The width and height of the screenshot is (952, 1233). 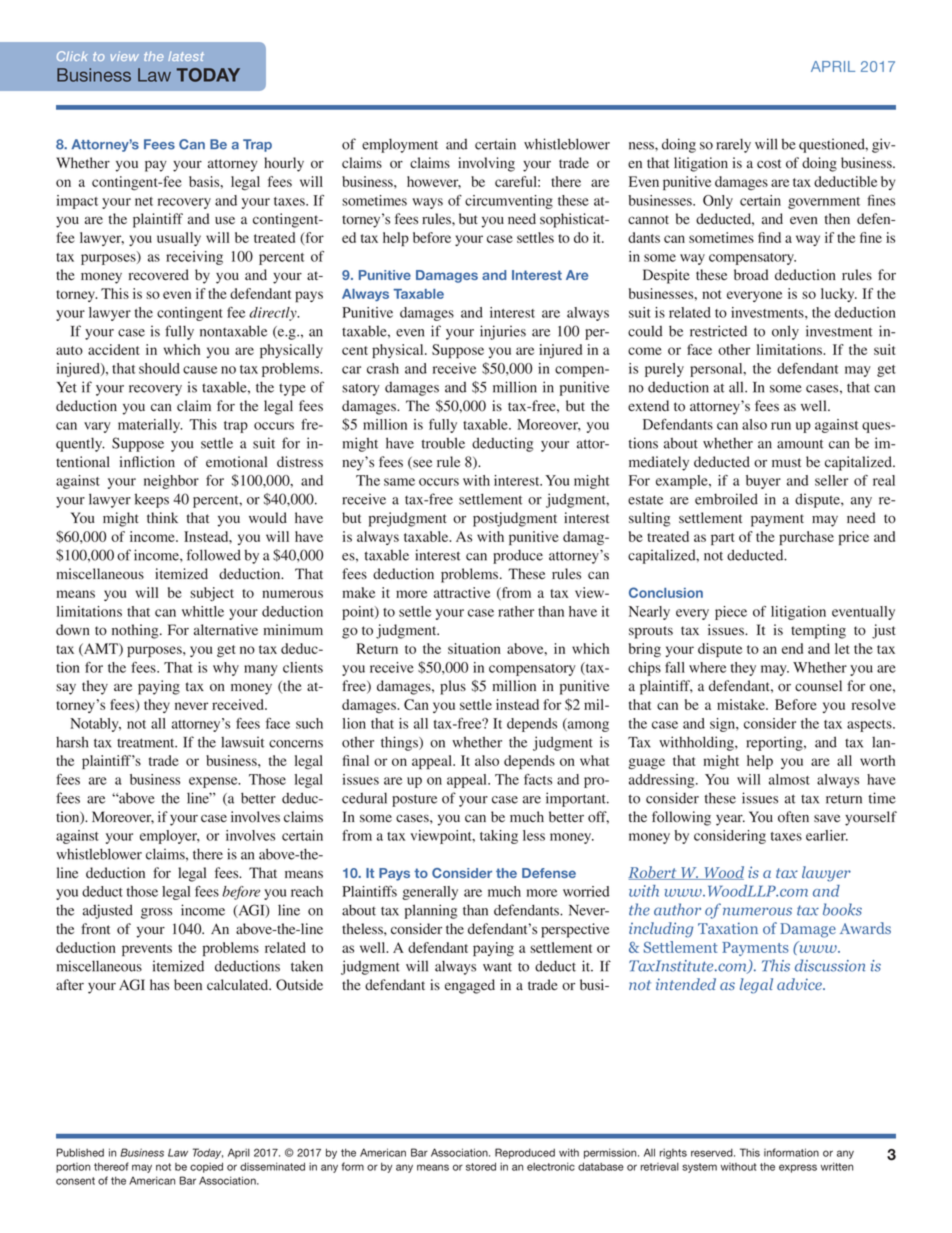 What do you see at coordinates (800, 444) in the screenshot?
I see `amount` at bounding box center [800, 444].
